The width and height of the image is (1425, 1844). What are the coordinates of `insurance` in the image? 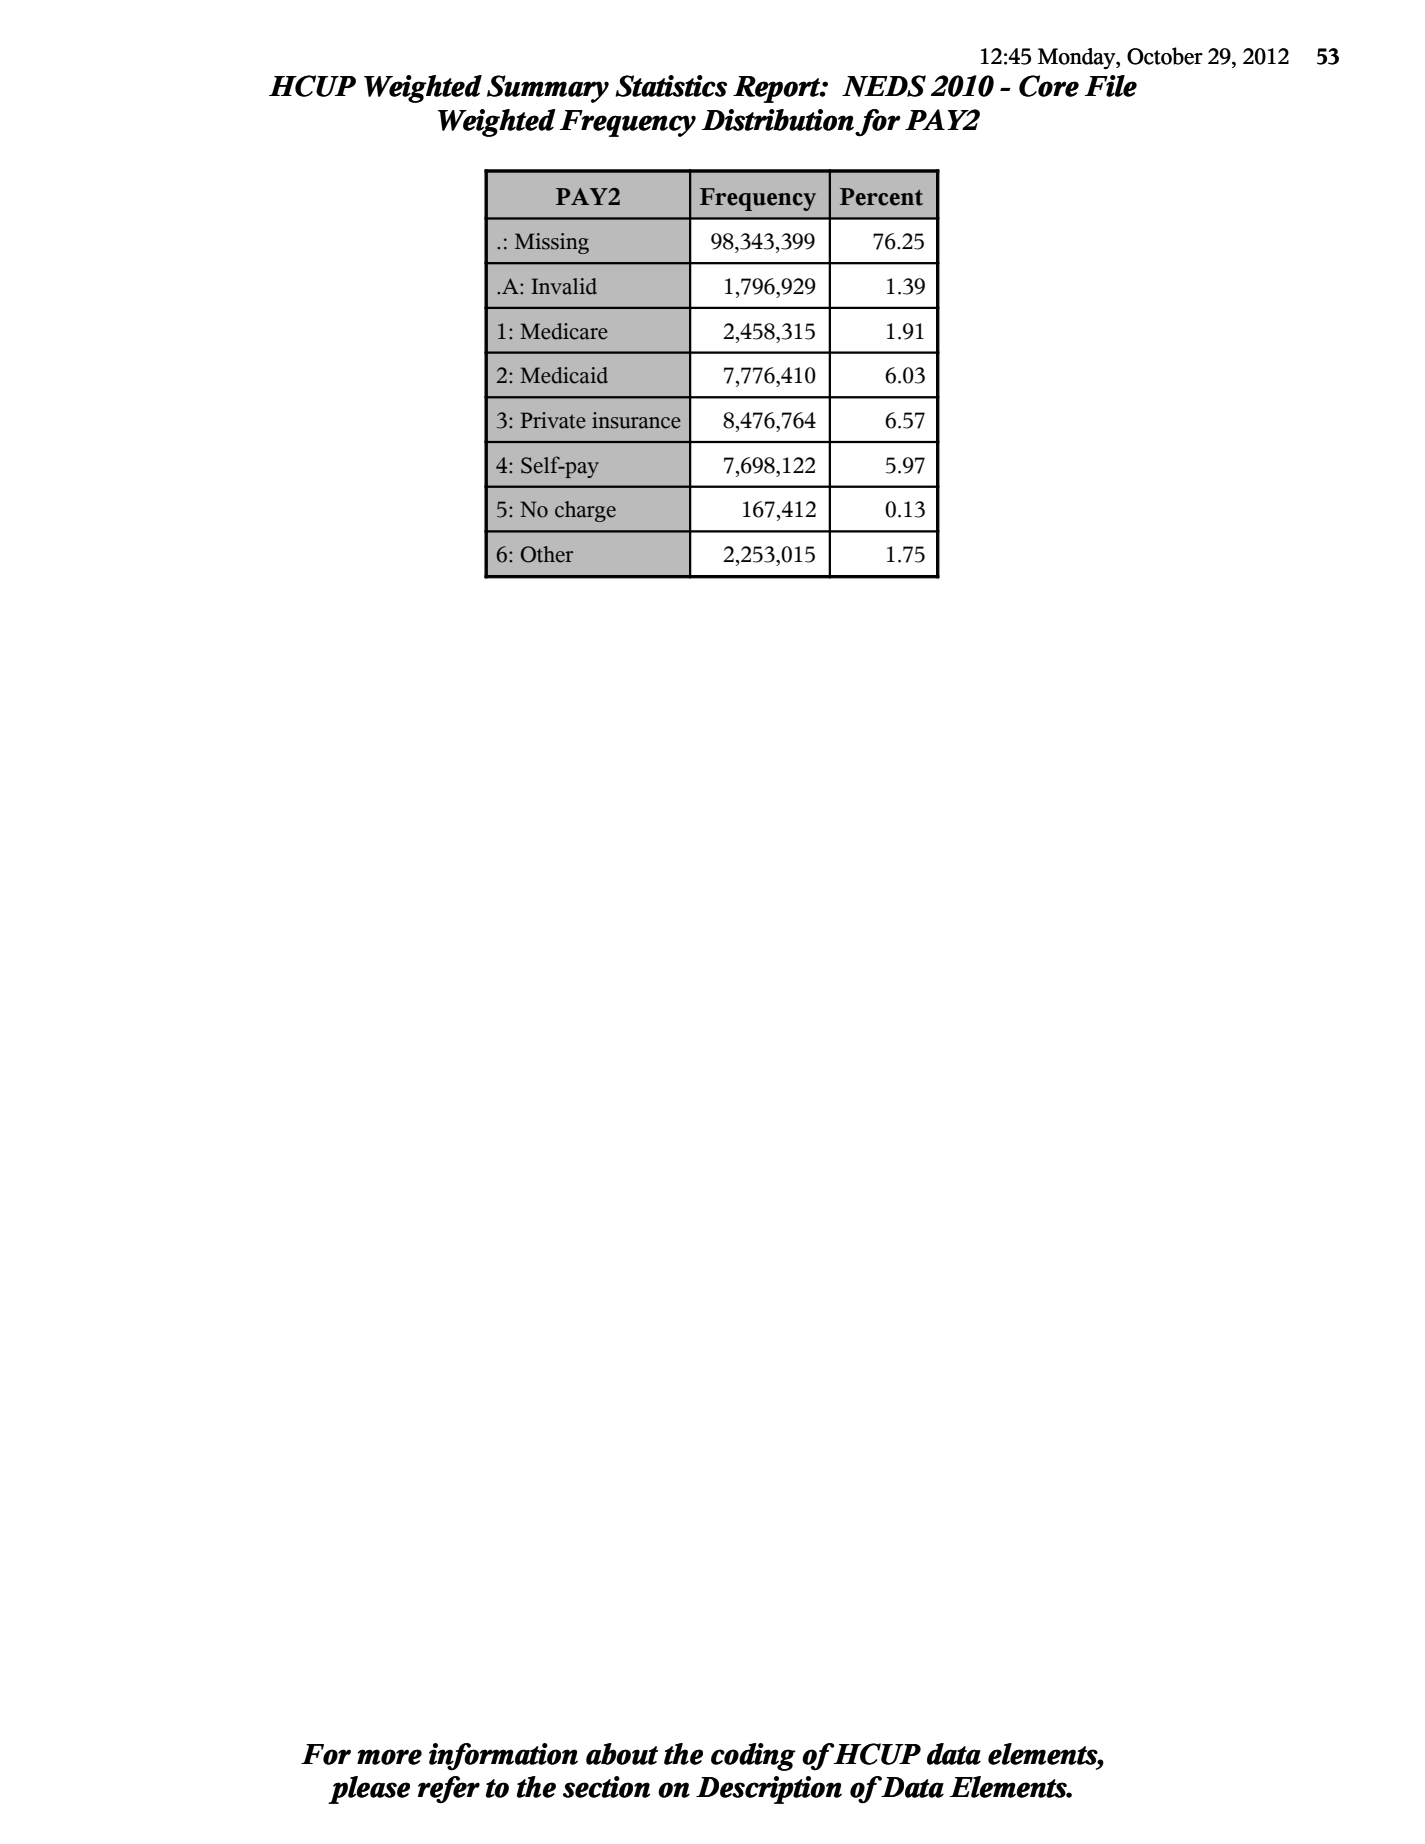 It's located at (636, 420).
